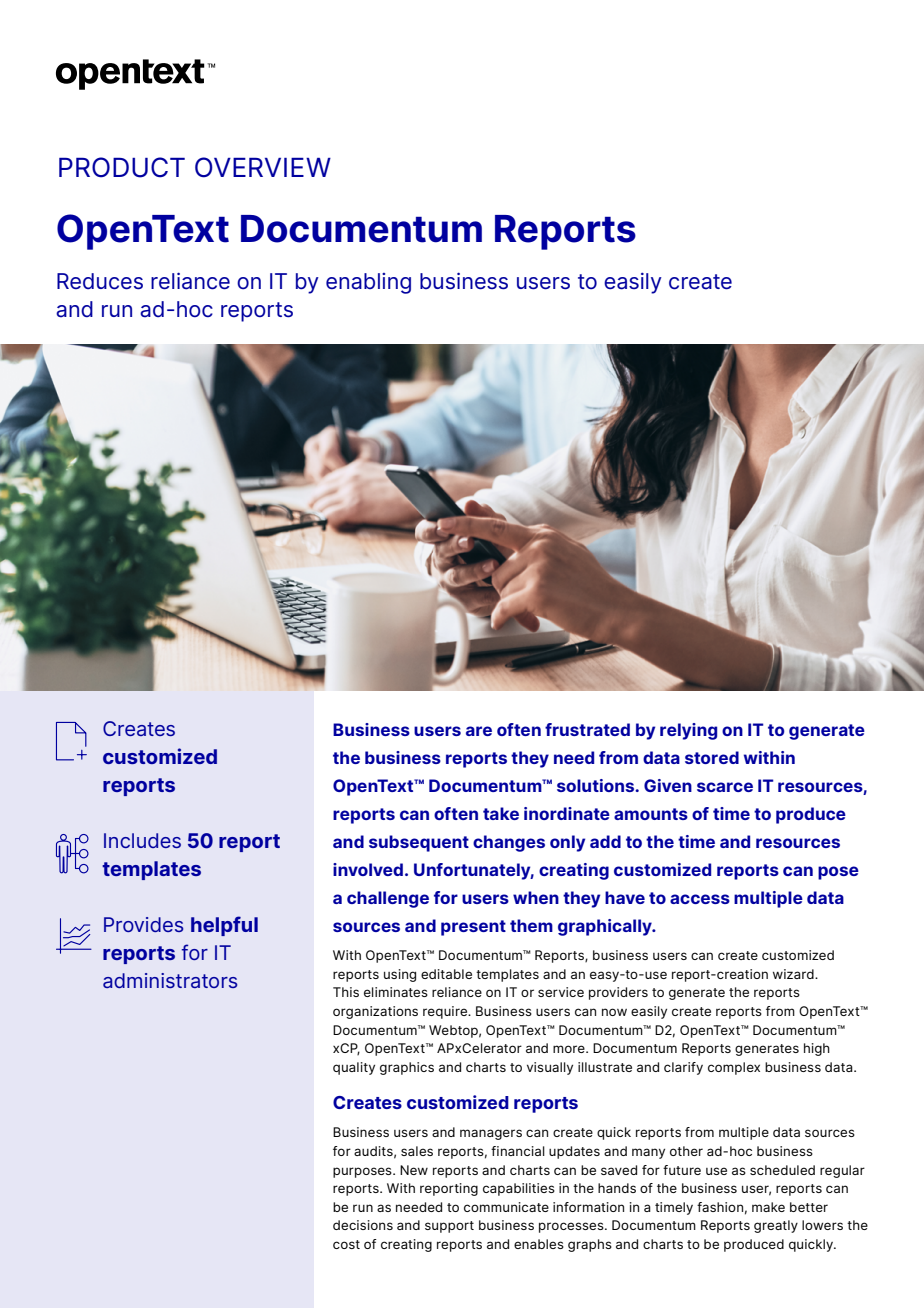  I want to click on OVERVIEW, so click(263, 167).
